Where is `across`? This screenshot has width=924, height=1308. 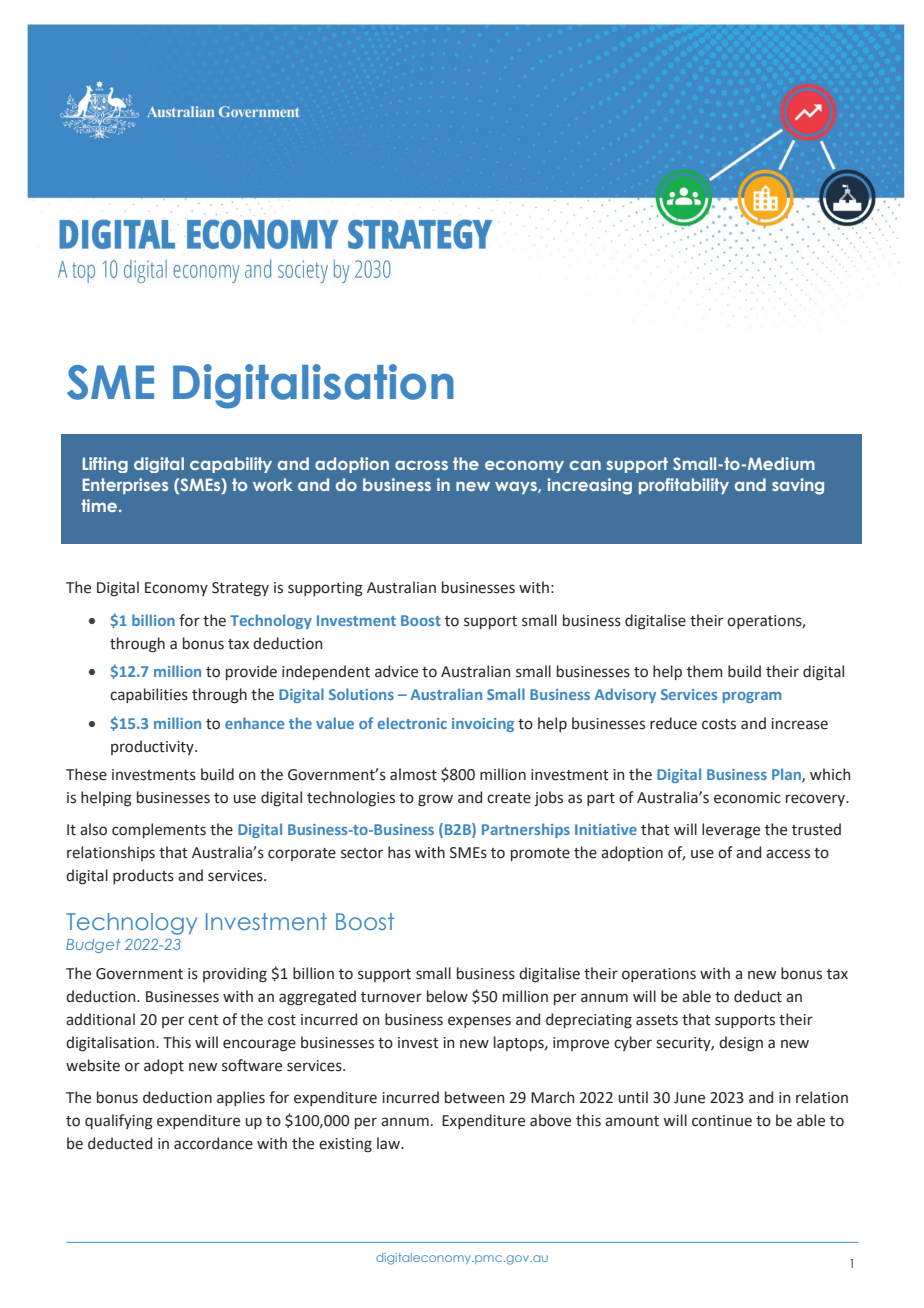
across is located at coordinates (421, 465).
